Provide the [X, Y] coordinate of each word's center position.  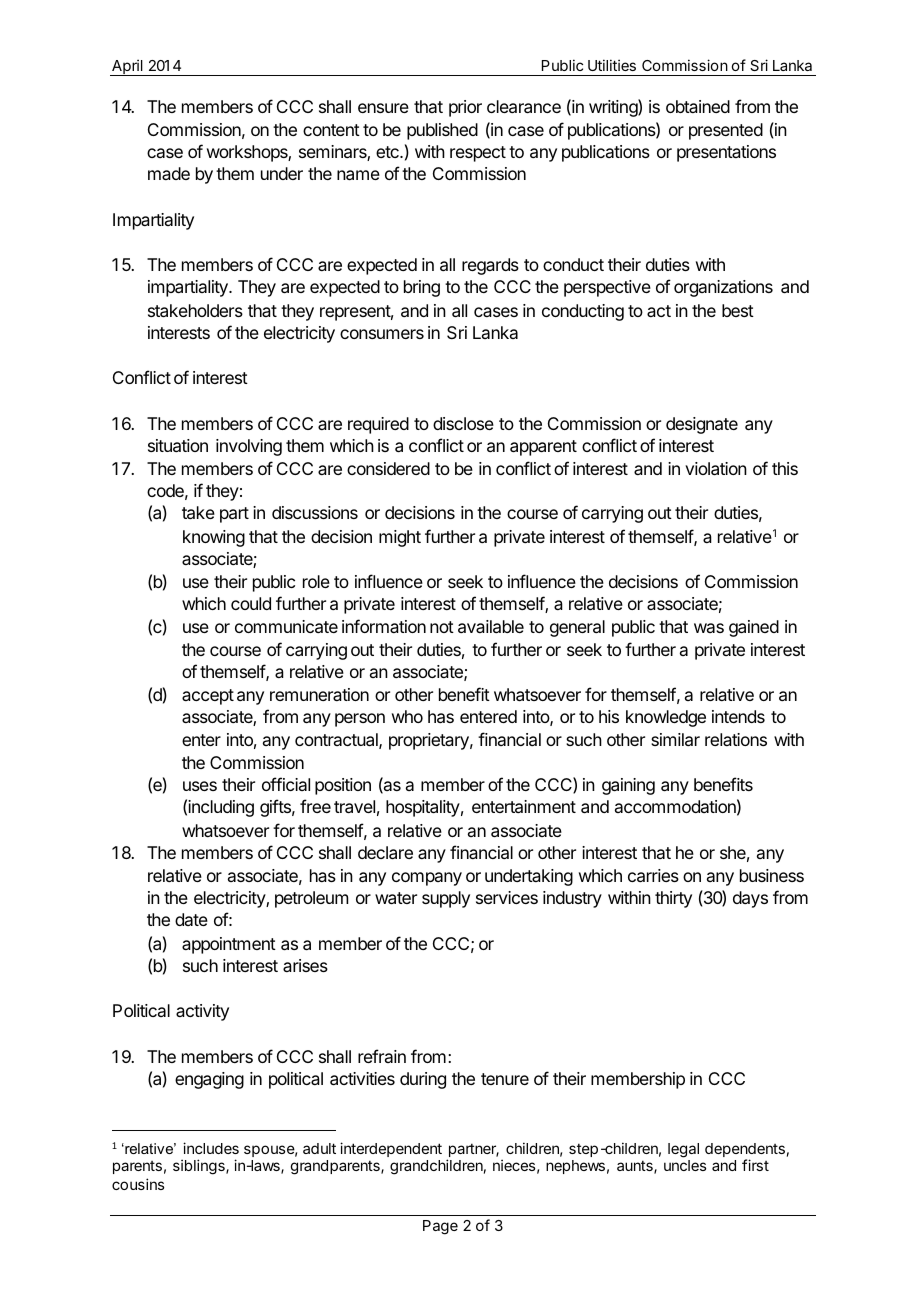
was [709, 628]
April [127, 67]
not [442, 627]
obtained [698, 106]
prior [465, 108]
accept [208, 697]
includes [211, 1148]
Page [440, 1227]
